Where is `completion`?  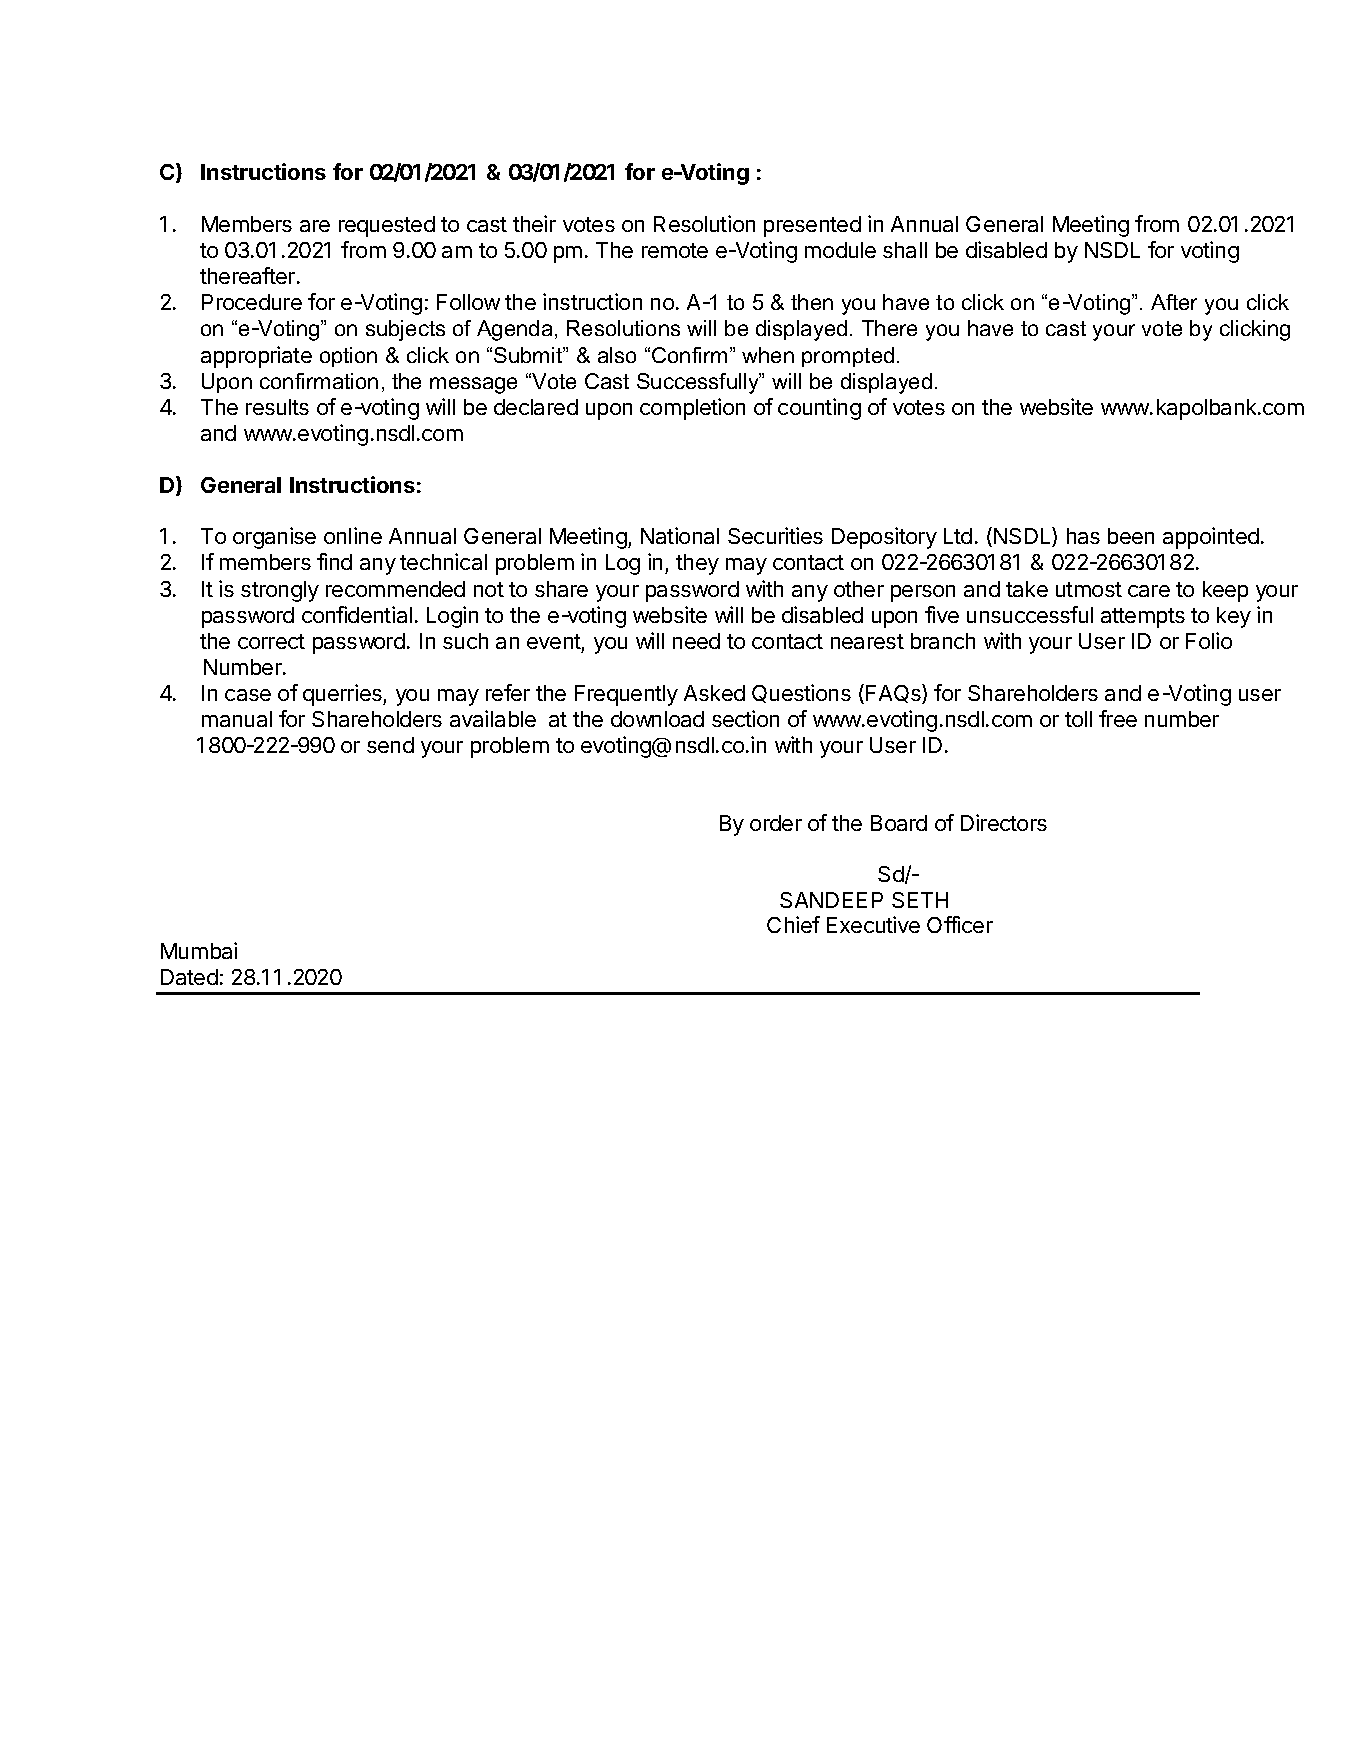
completion is located at coordinates (692, 409).
